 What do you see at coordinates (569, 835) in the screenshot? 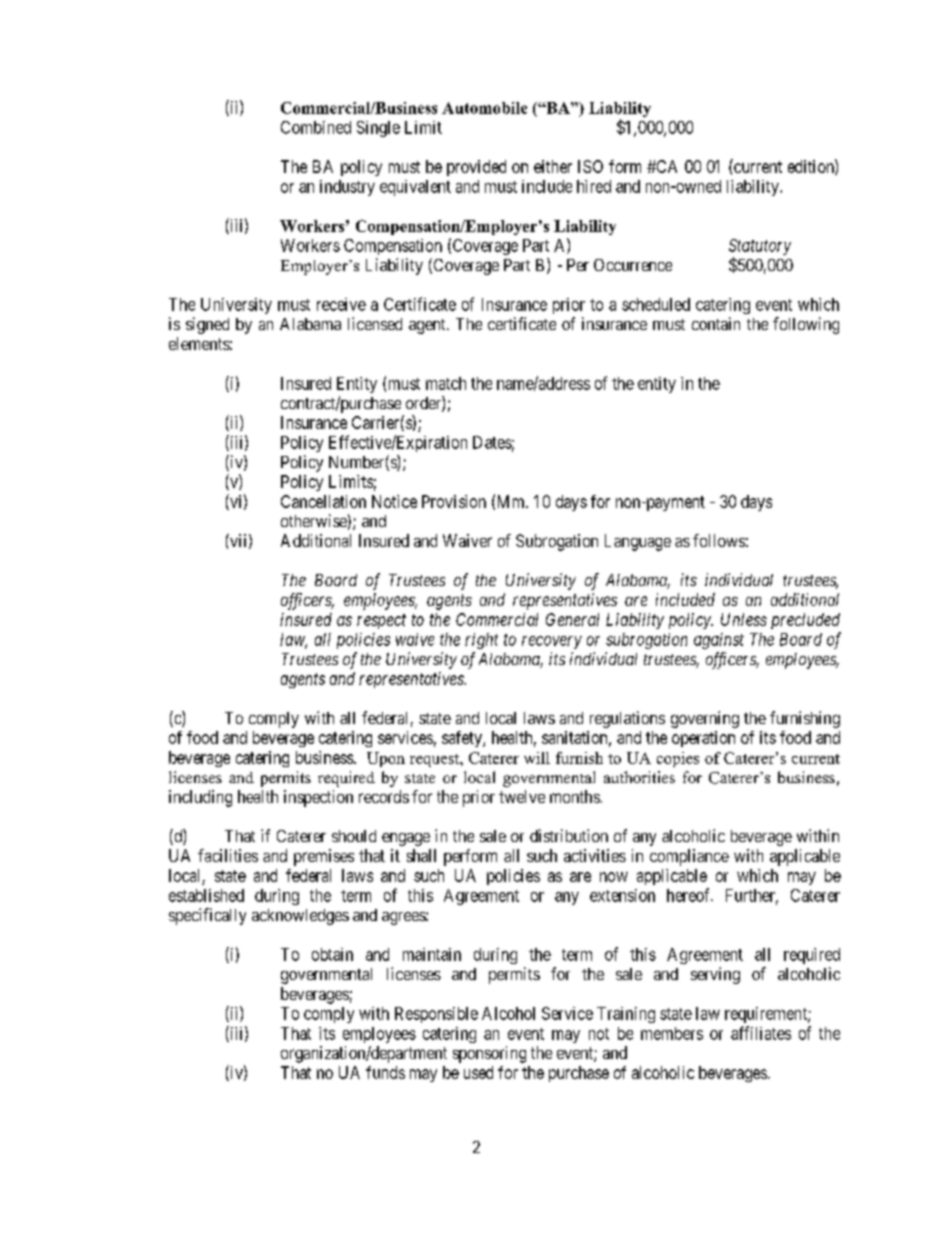
I see `distribution` at bounding box center [569, 835].
